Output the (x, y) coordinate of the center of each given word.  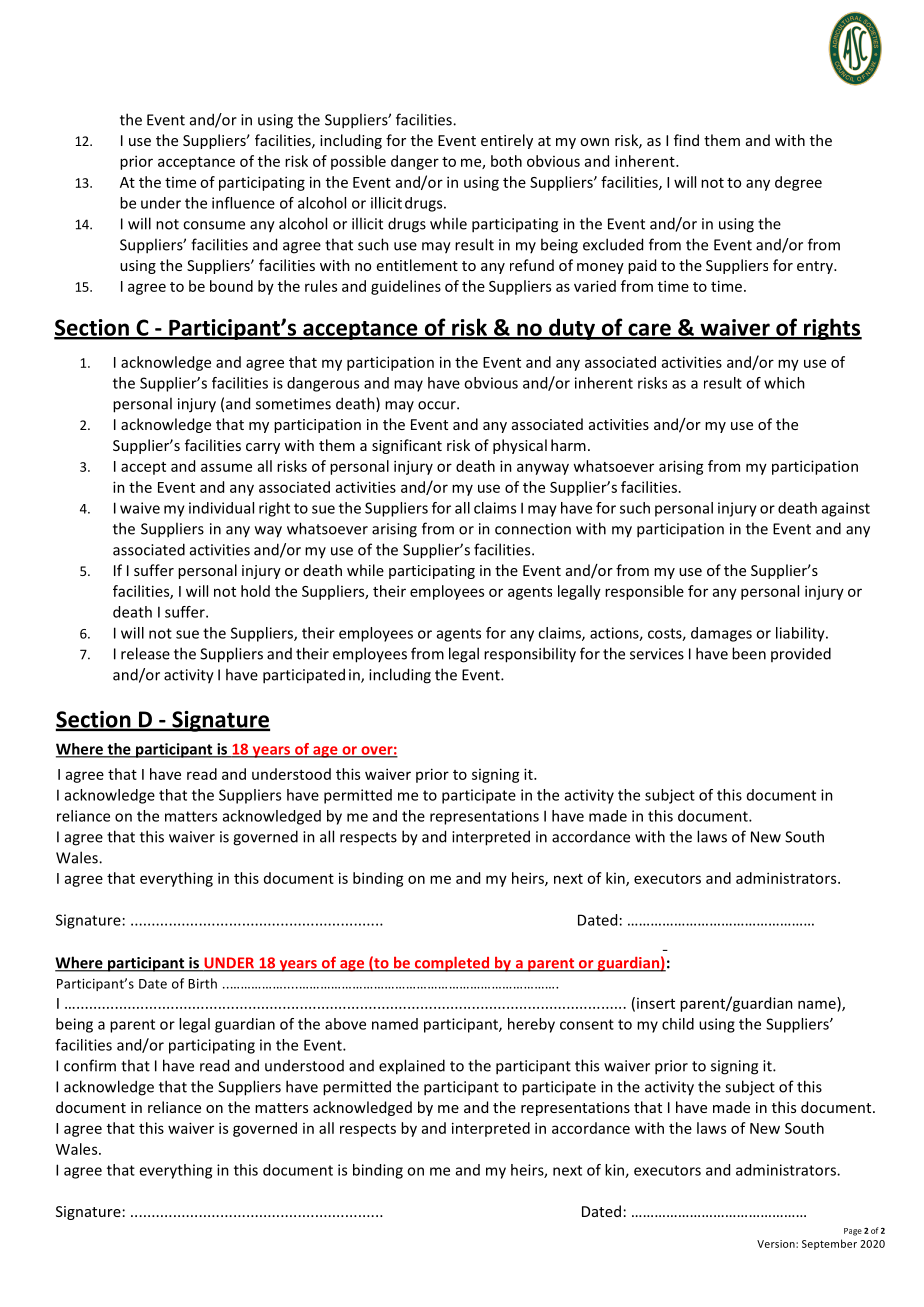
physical (520, 446)
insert (656, 1003)
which (784, 383)
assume (226, 467)
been (749, 653)
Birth (202, 983)
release (145, 653)
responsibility (530, 655)
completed (452, 964)
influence (243, 203)
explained (412, 1067)
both (506, 161)
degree (798, 183)
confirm (90, 1065)
